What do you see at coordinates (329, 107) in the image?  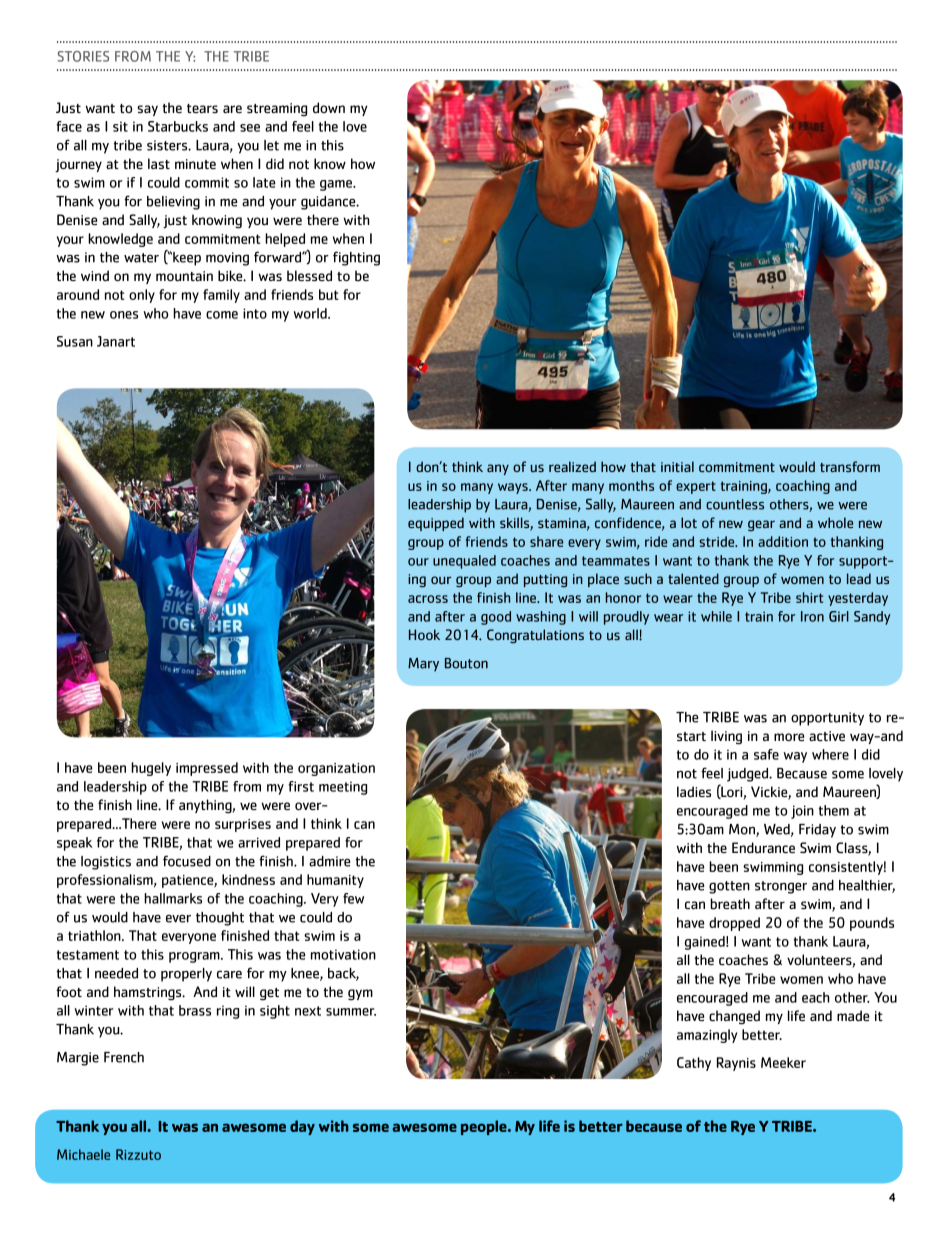 I see `down` at bounding box center [329, 107].
